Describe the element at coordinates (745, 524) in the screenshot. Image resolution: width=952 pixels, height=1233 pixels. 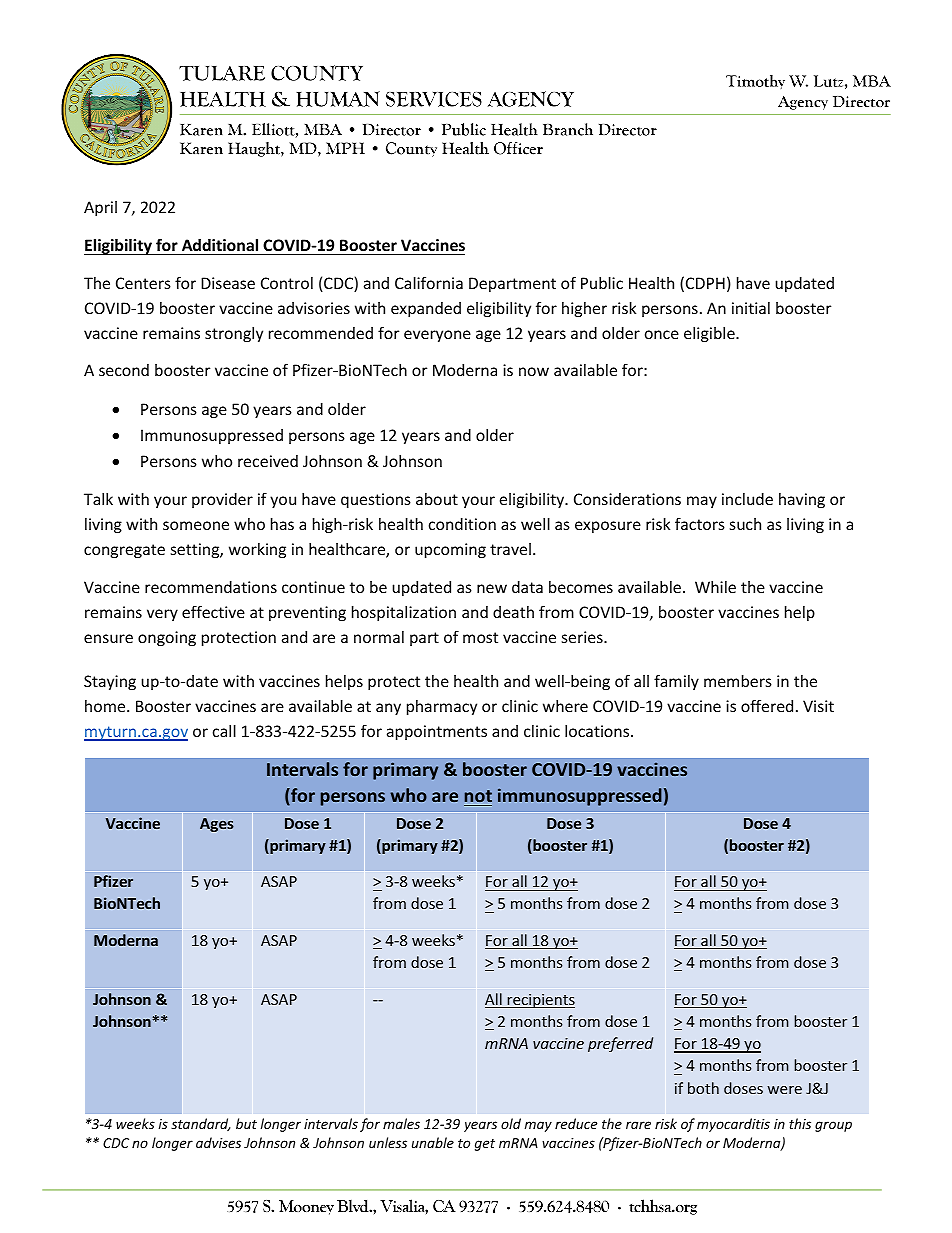
I see `such` at that location.
